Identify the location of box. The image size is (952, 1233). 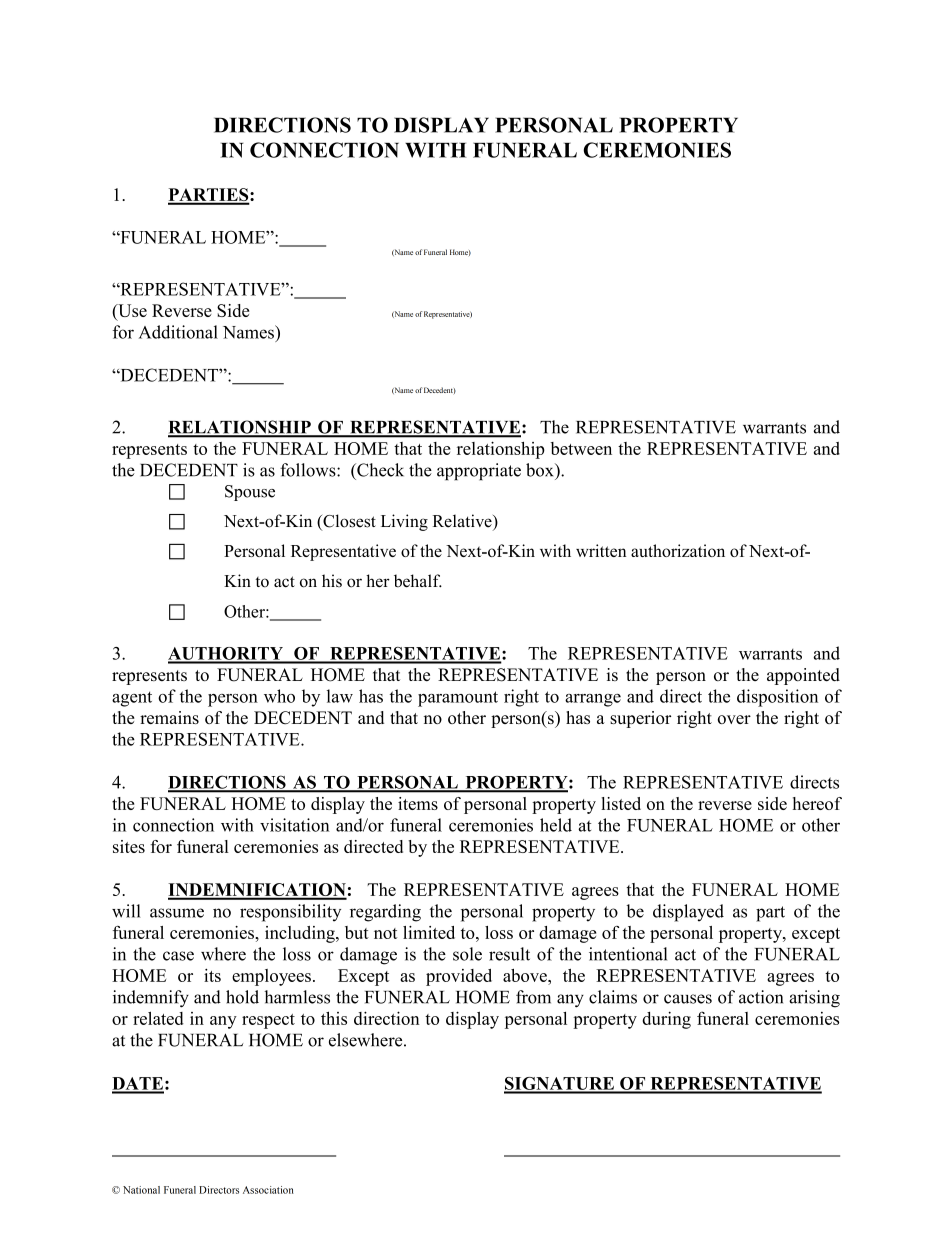
(541, 470).
